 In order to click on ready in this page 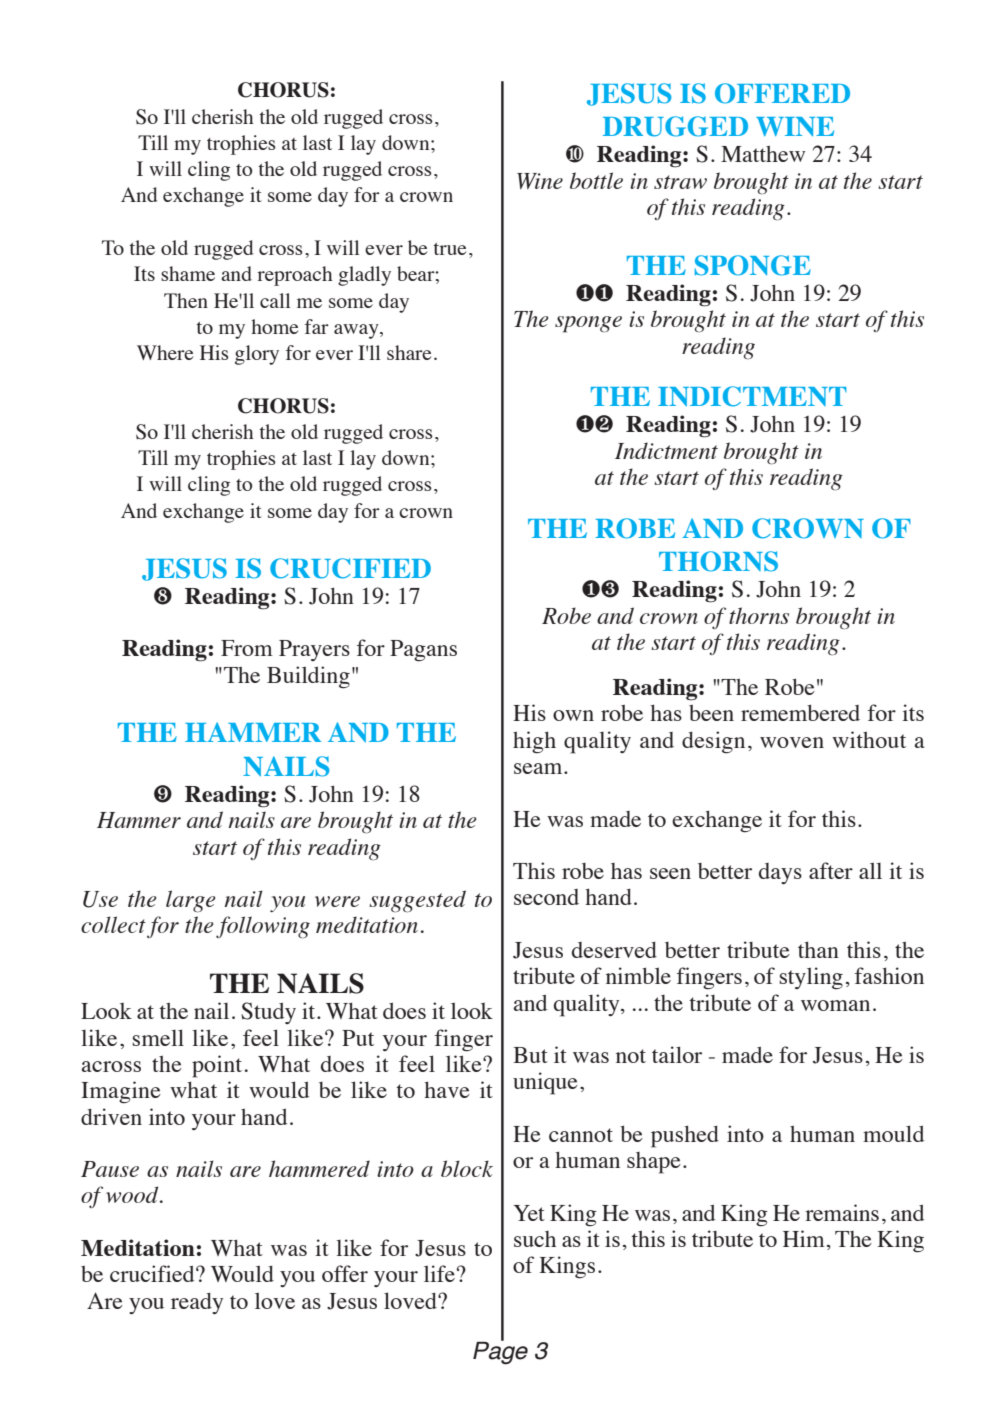, I will do `click(197, 1303)`.
